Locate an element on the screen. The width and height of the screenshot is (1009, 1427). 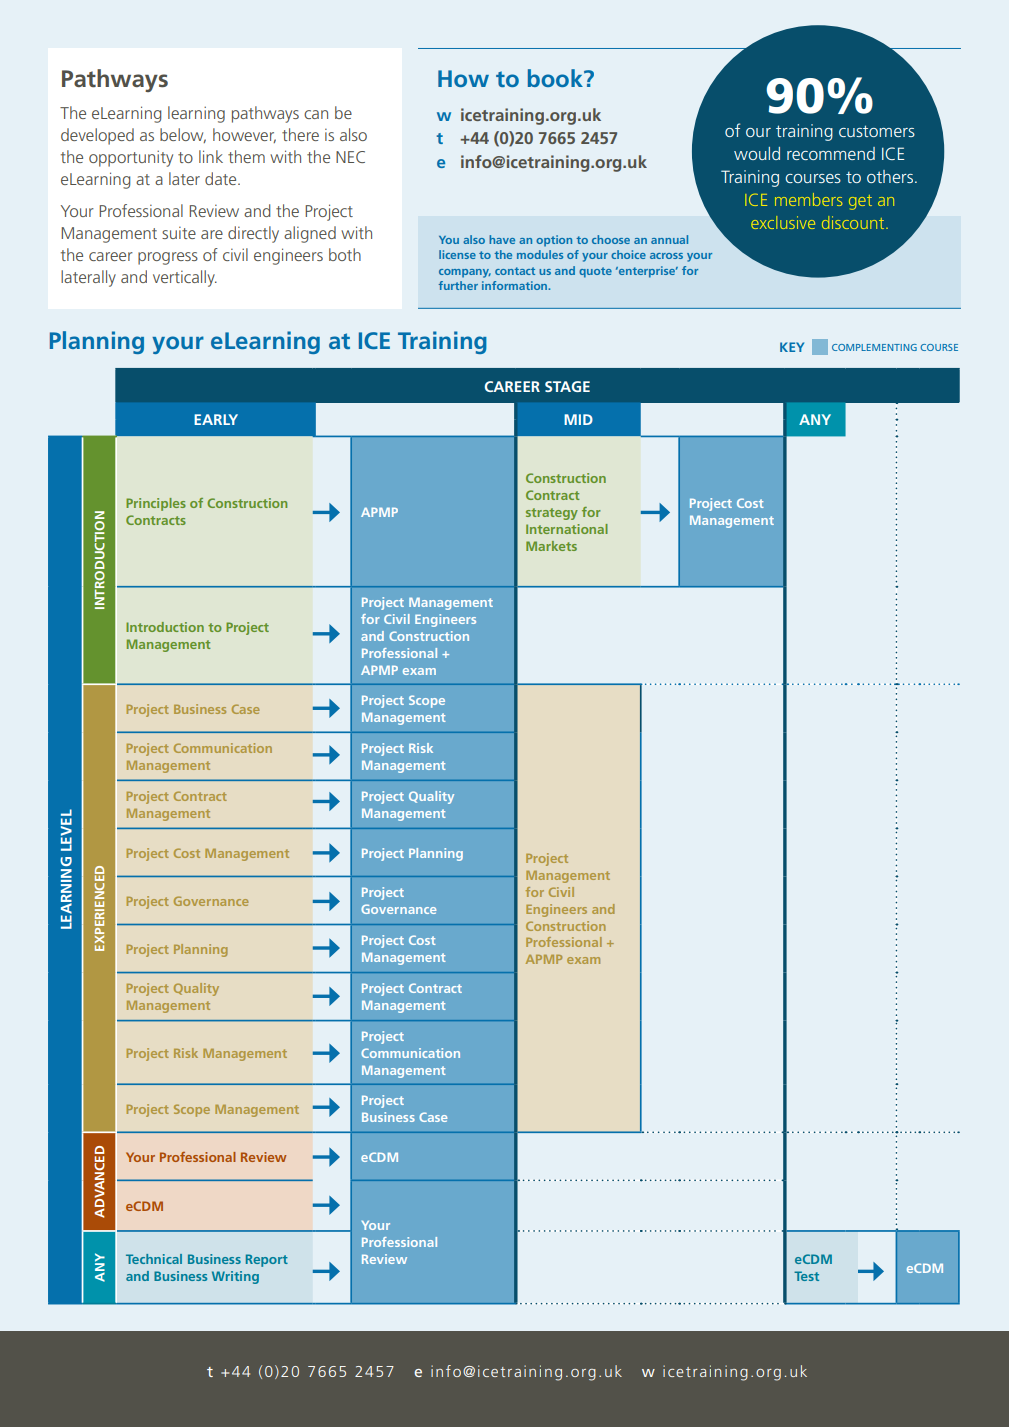
strategy is located at coordinates (552, 514).
